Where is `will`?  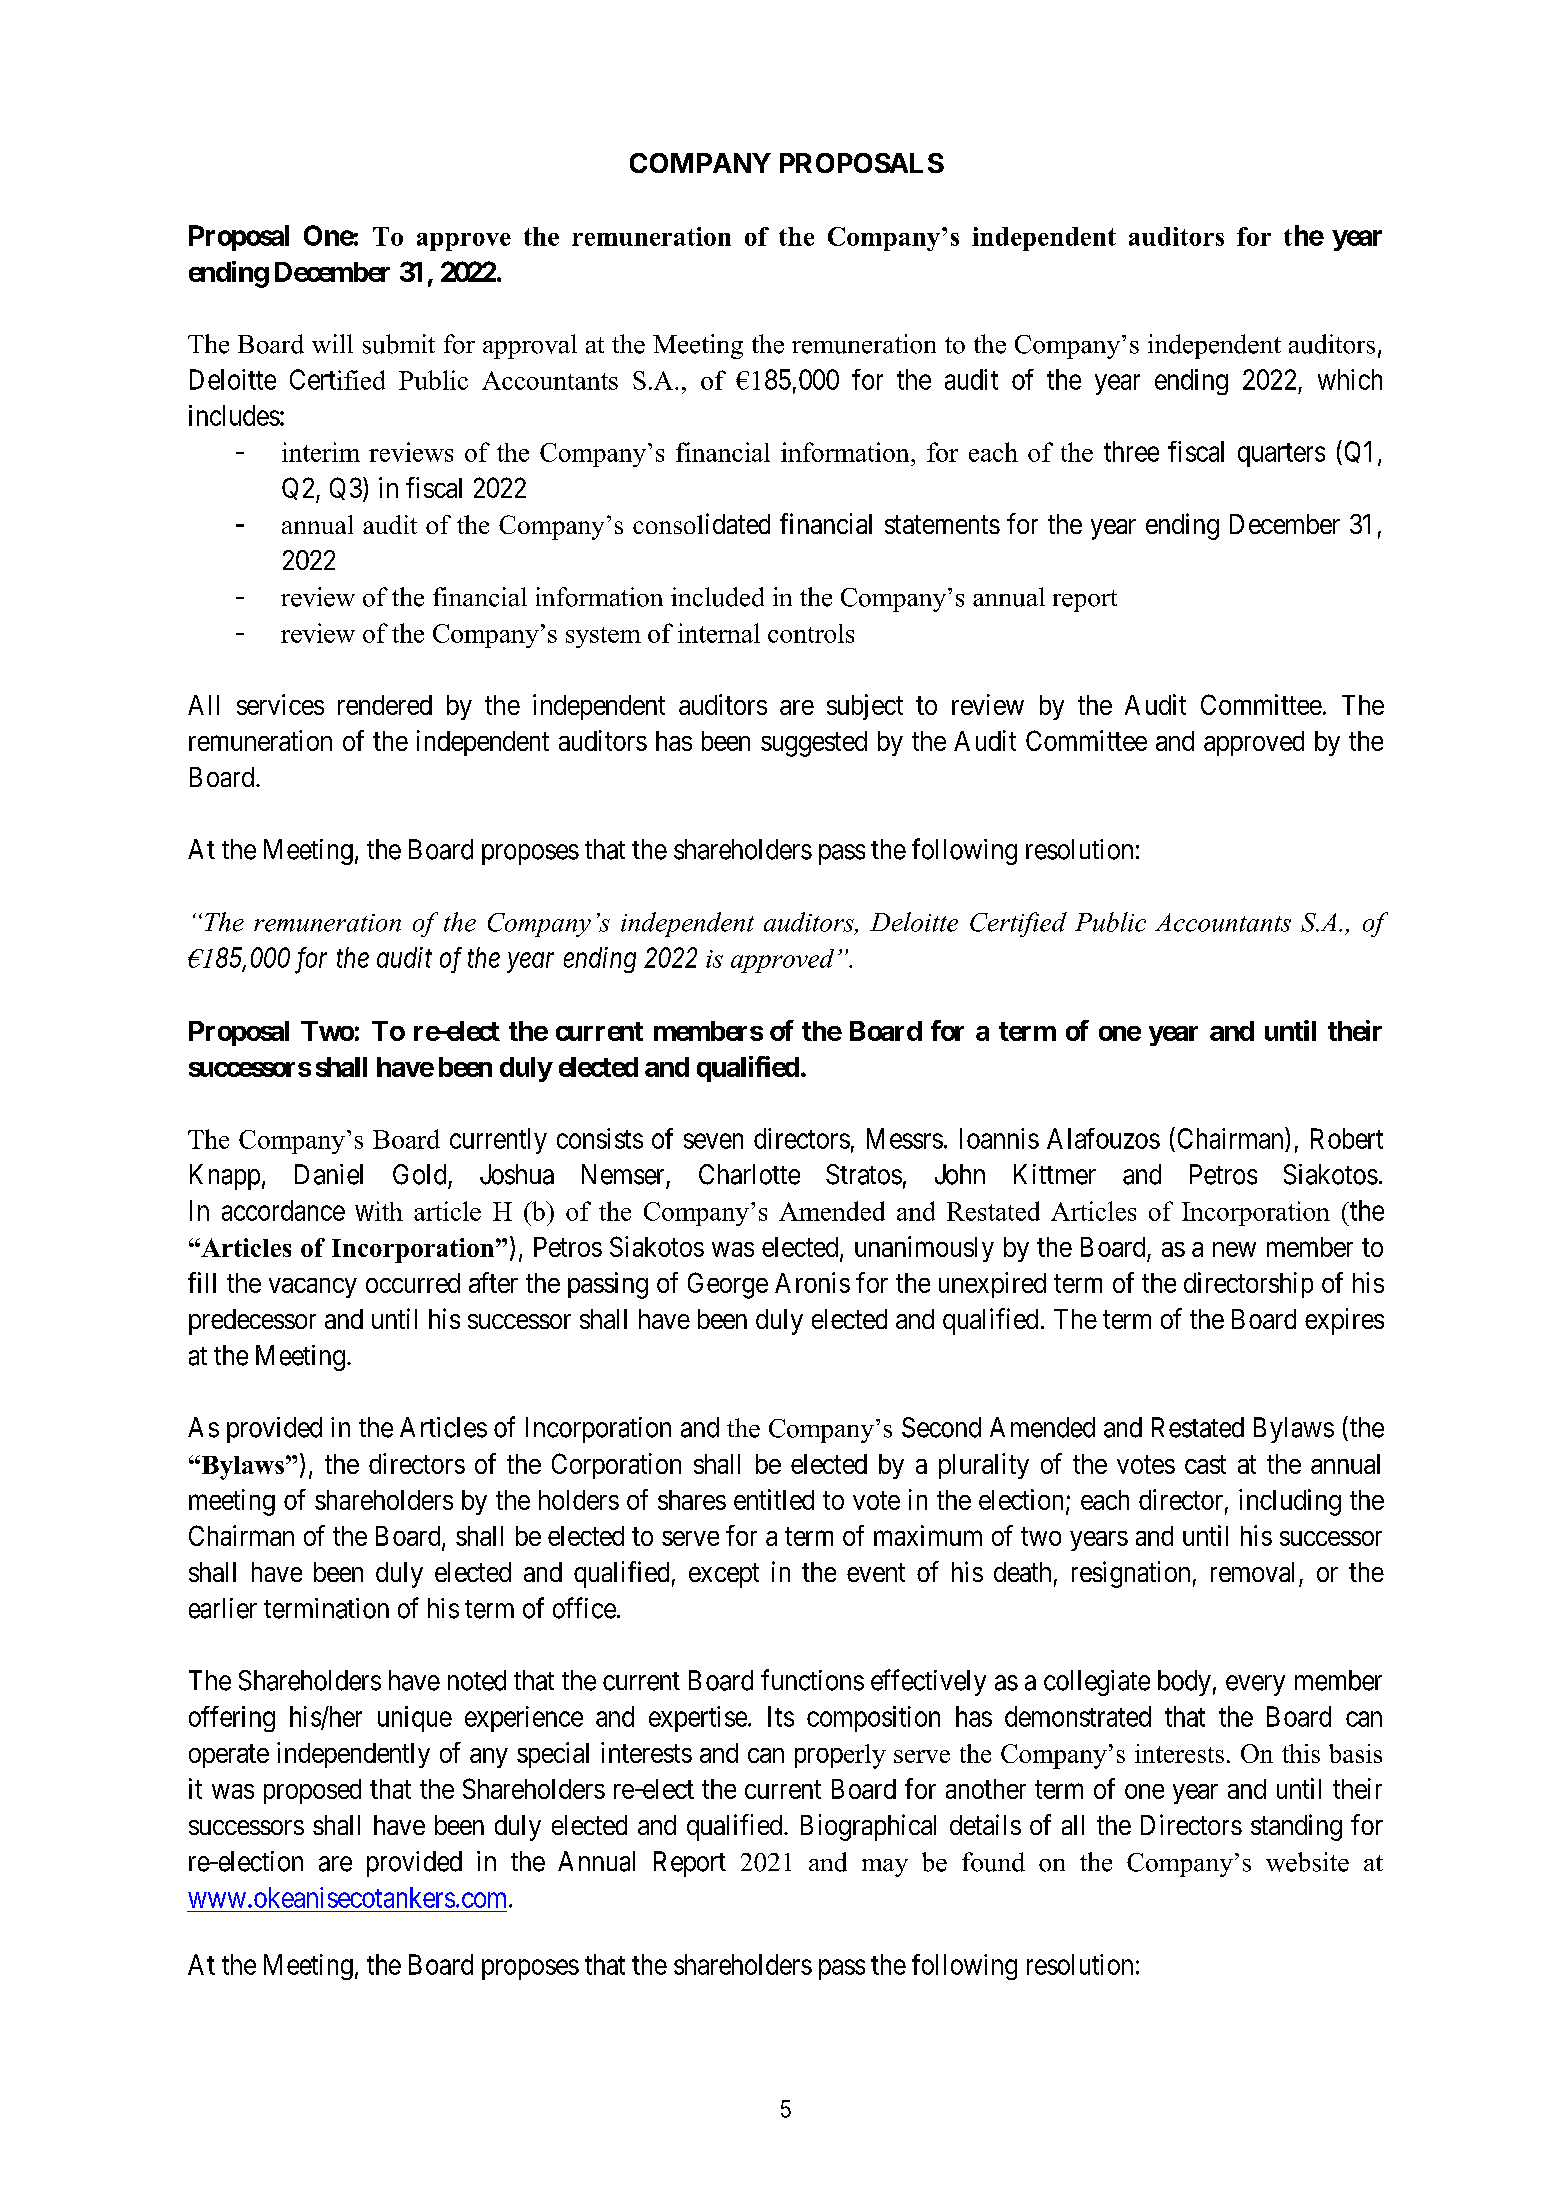
will is located at coordinates (332, 343).
